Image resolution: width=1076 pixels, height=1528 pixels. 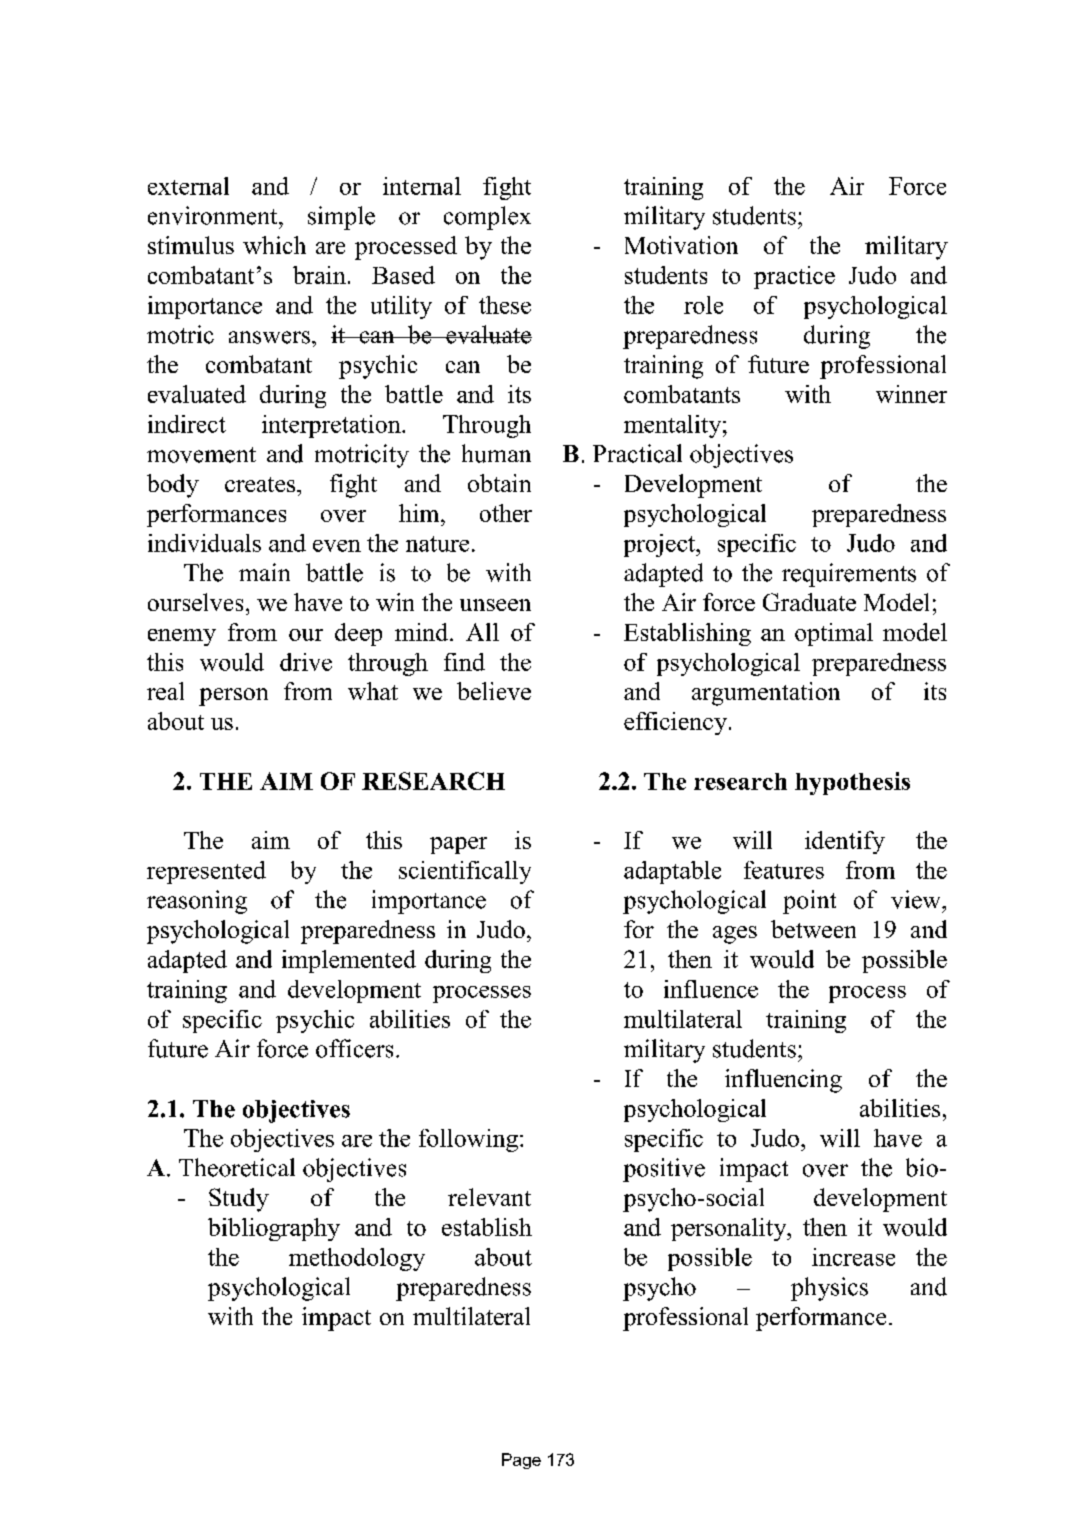 I want to click on which, so click(x=274, y=245).
